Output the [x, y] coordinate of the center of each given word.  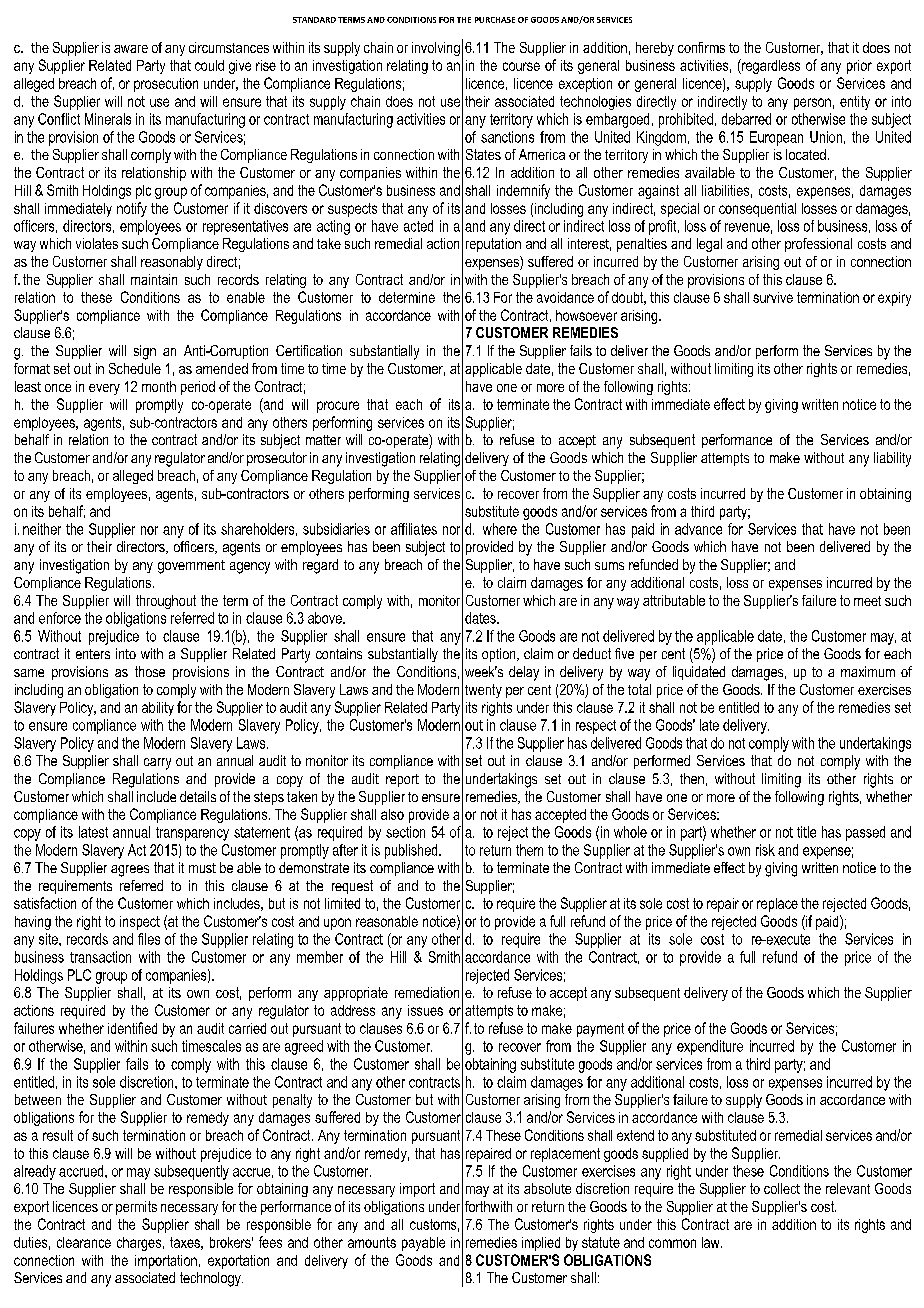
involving [436, 49]
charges [140, 1244]
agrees [130, 871]
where [500, 529]
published [412, 851]
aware [131, 49]
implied [541, 1244]
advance [698, 529]
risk [765, 850]
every [104, 389]
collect [782, 1188]
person [812, 104]
